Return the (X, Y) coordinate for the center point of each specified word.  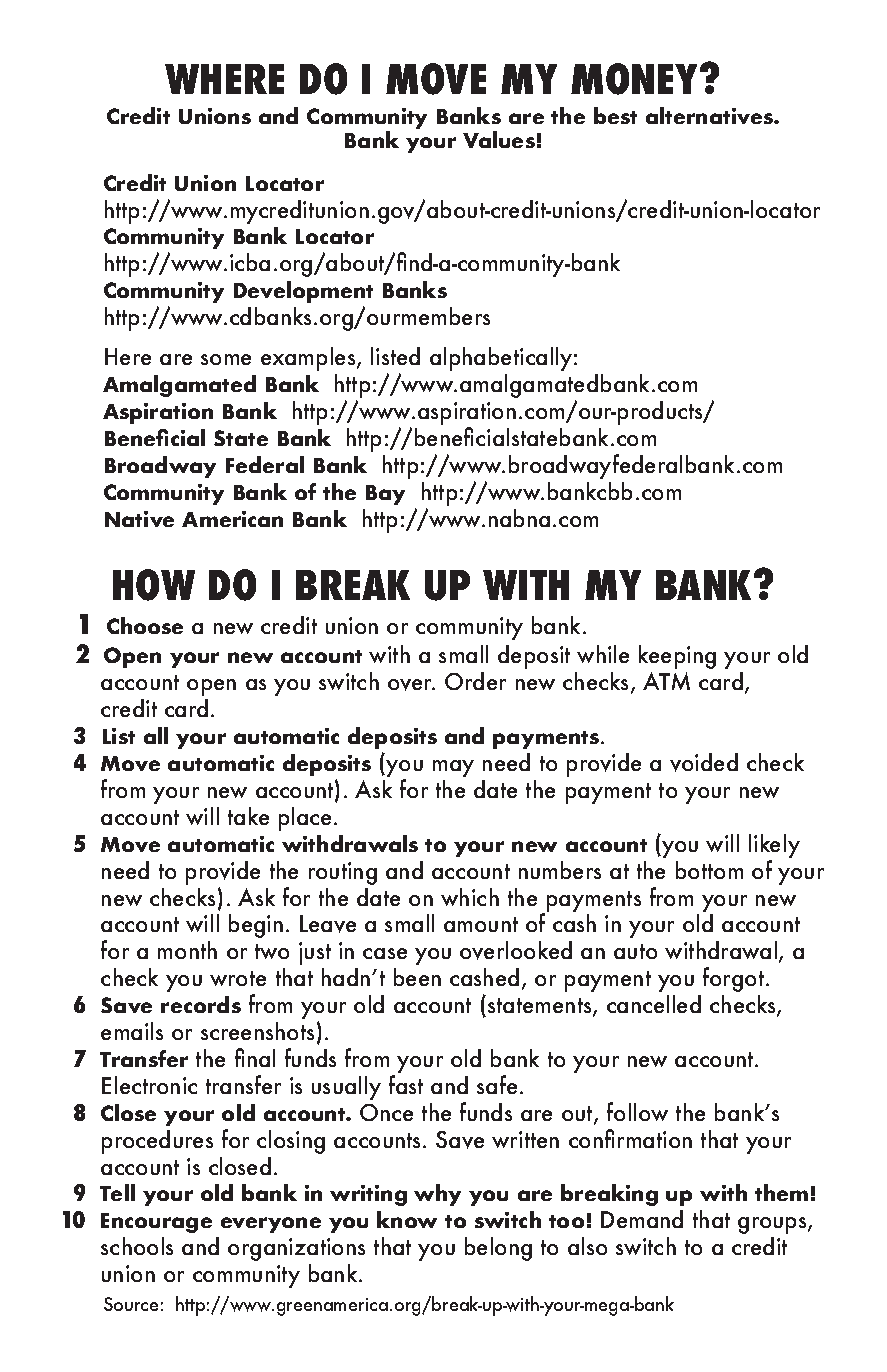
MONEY (636, 79)
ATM (666, 681)
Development (303, 292)
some (226, 359)
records (201, 1004)
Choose (145, 625)
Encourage (156, 1223)
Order (475, 681)
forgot (735, 979)
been (417, 977)
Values (499, 139)
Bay (385, 495)
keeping (677, 657)
